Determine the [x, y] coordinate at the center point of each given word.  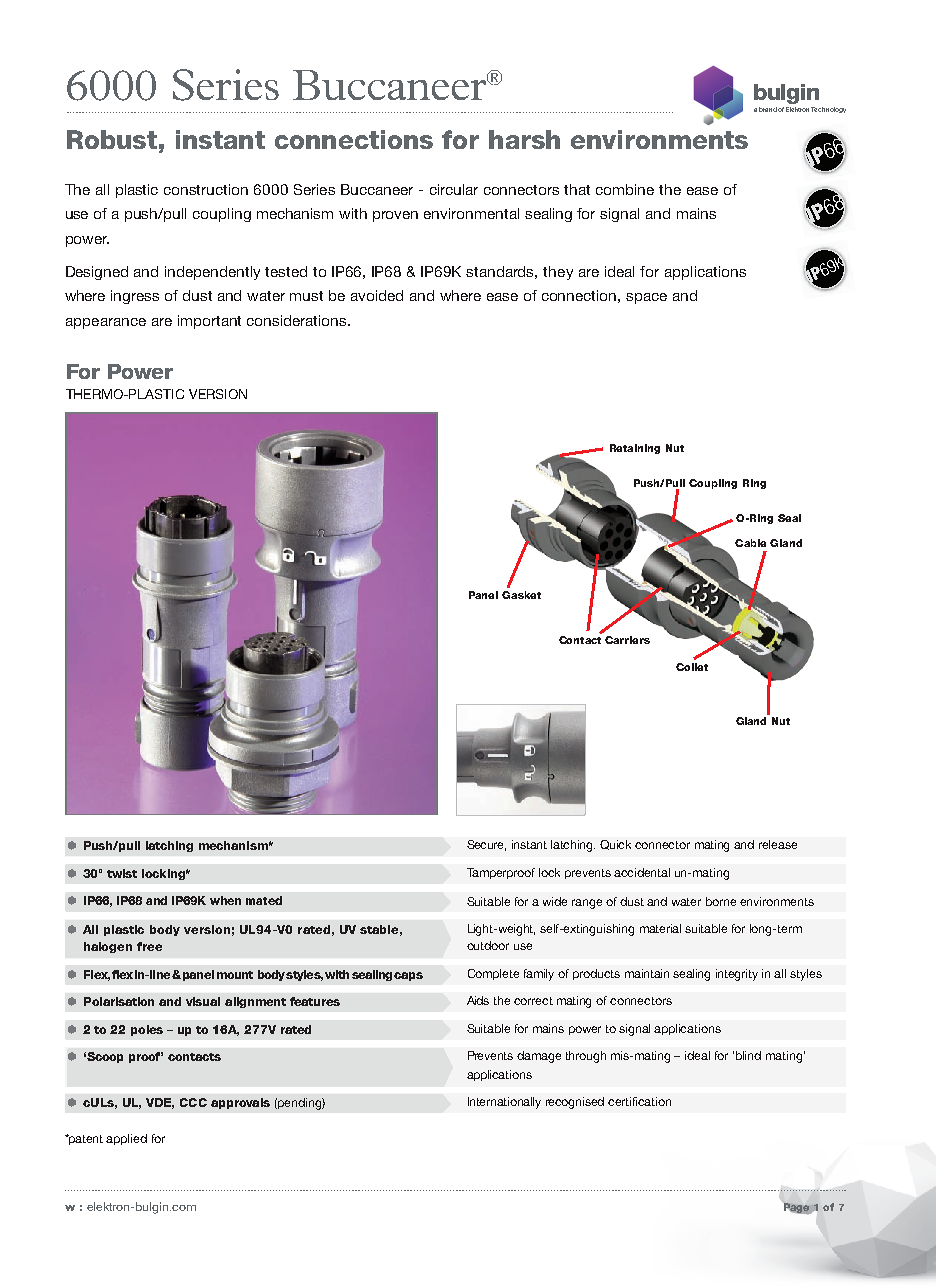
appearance [106, 323]
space [646, 298]
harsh [524, 139]
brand [768, 109]
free [149, 946]
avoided [377, 295]
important [209, 322]
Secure [486, 845]
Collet [692, 667]
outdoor [488, 945]
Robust [112, 139]
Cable [750, 543]
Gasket [521, 595]
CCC [193, 1102]
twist [122, 873]
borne [721, 901]
